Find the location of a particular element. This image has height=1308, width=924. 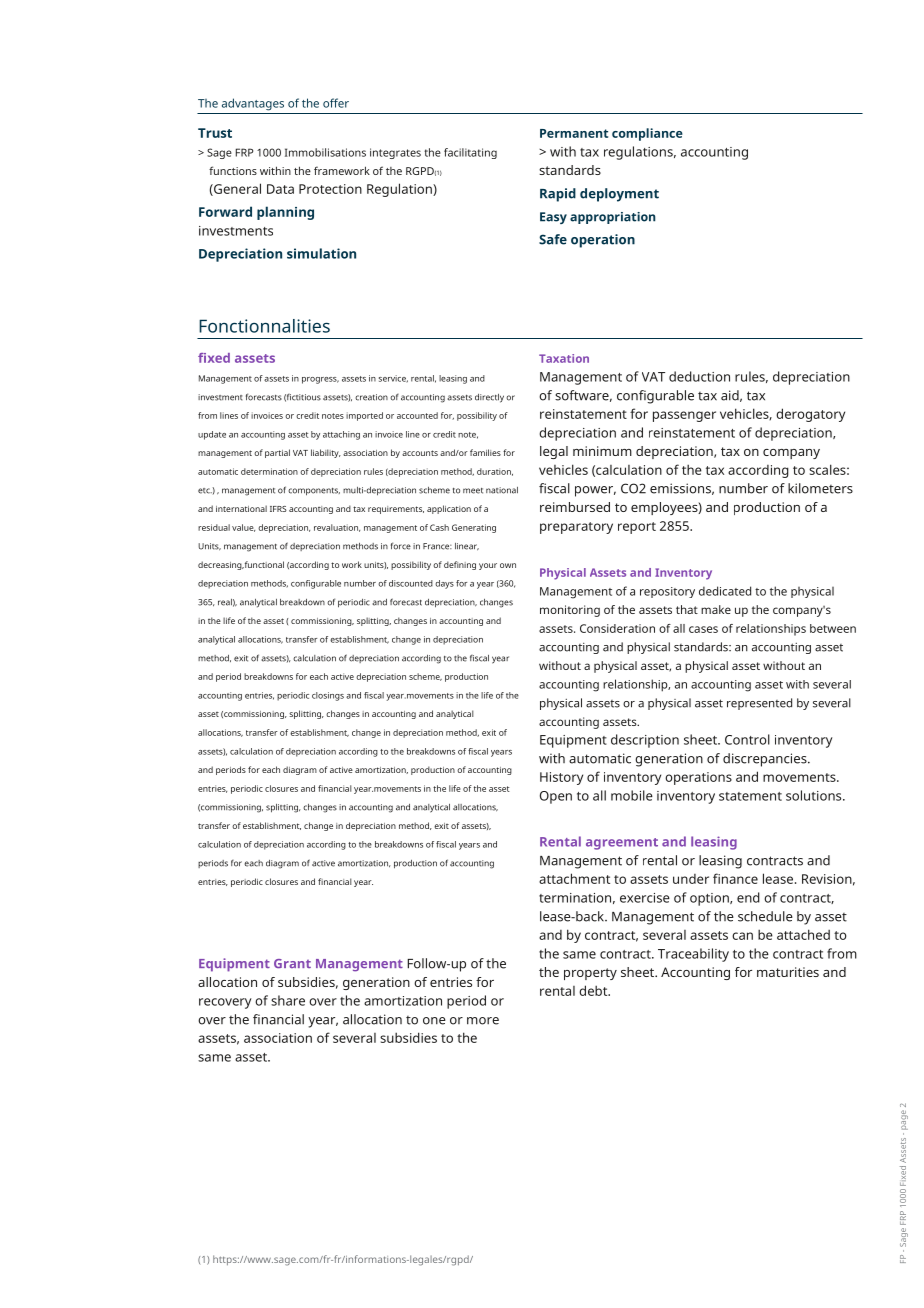

your is located at coordinates (488, 566).
